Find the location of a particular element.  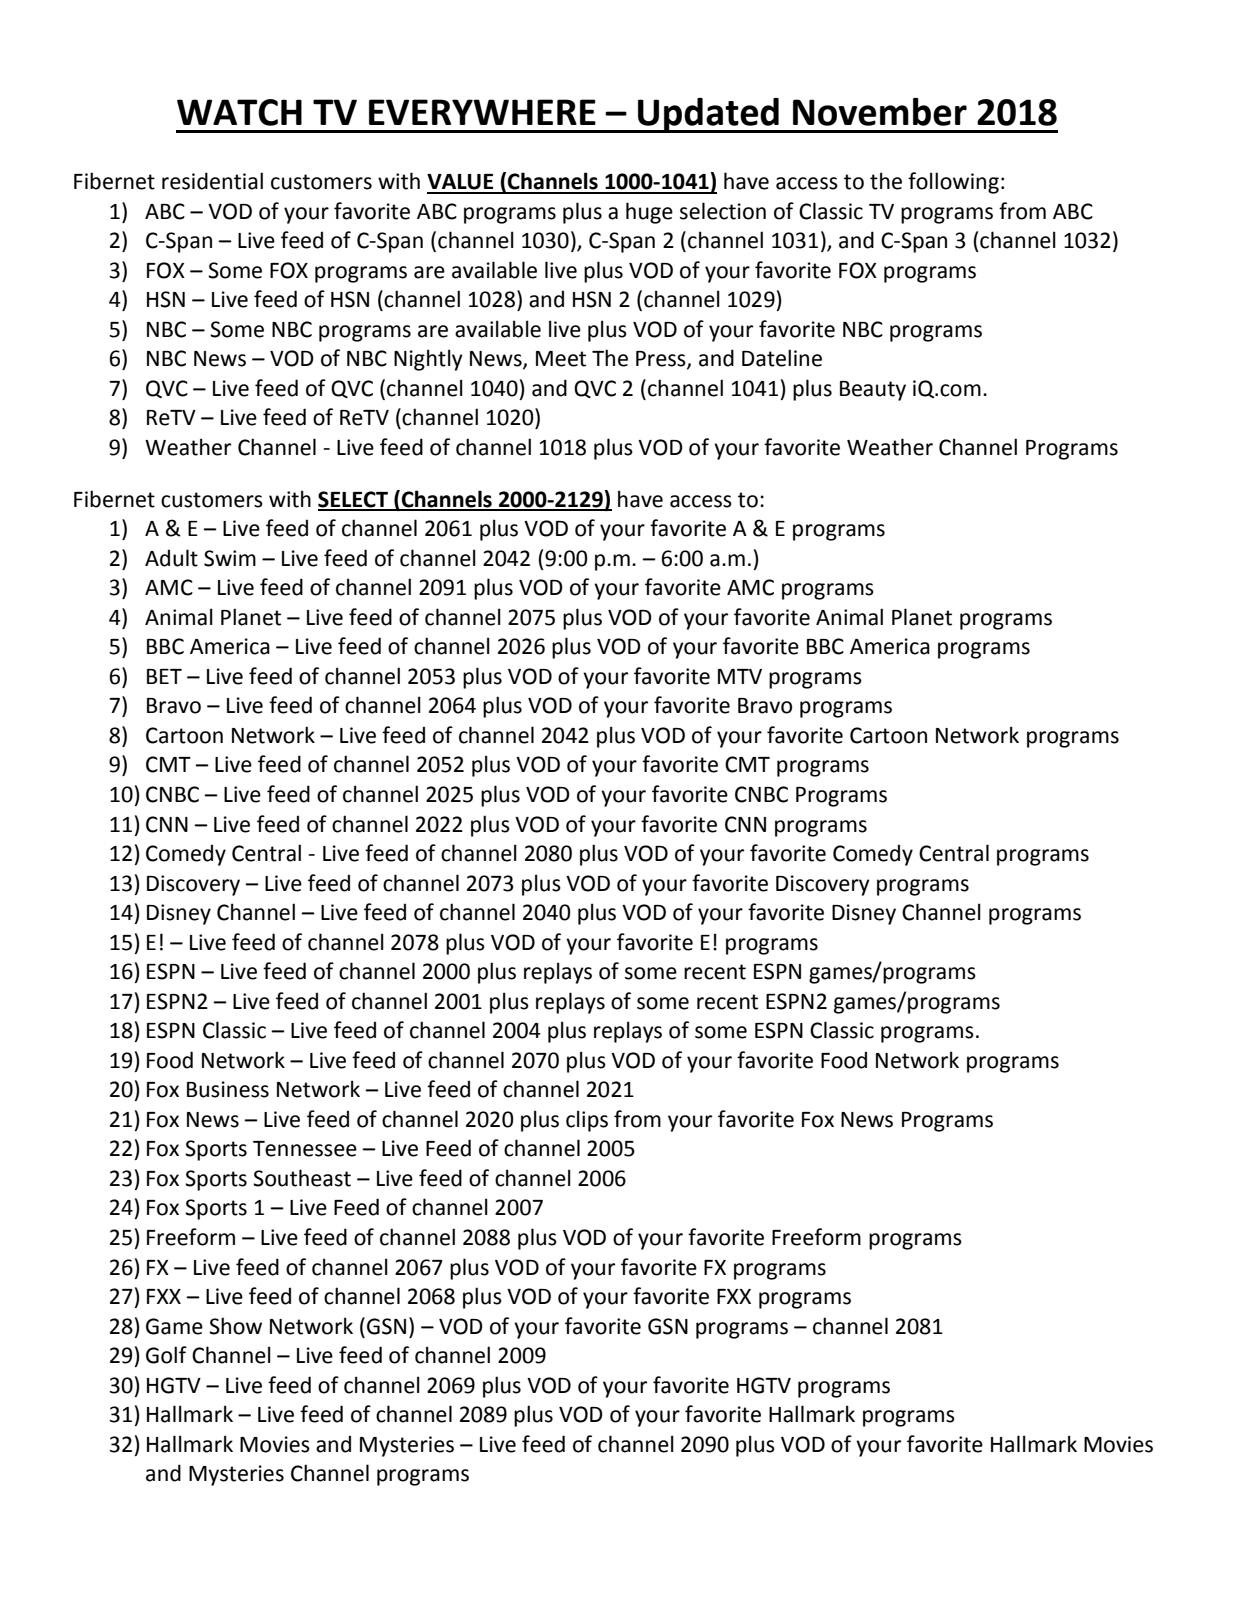

clips is located at coordinates (587, 1121).
